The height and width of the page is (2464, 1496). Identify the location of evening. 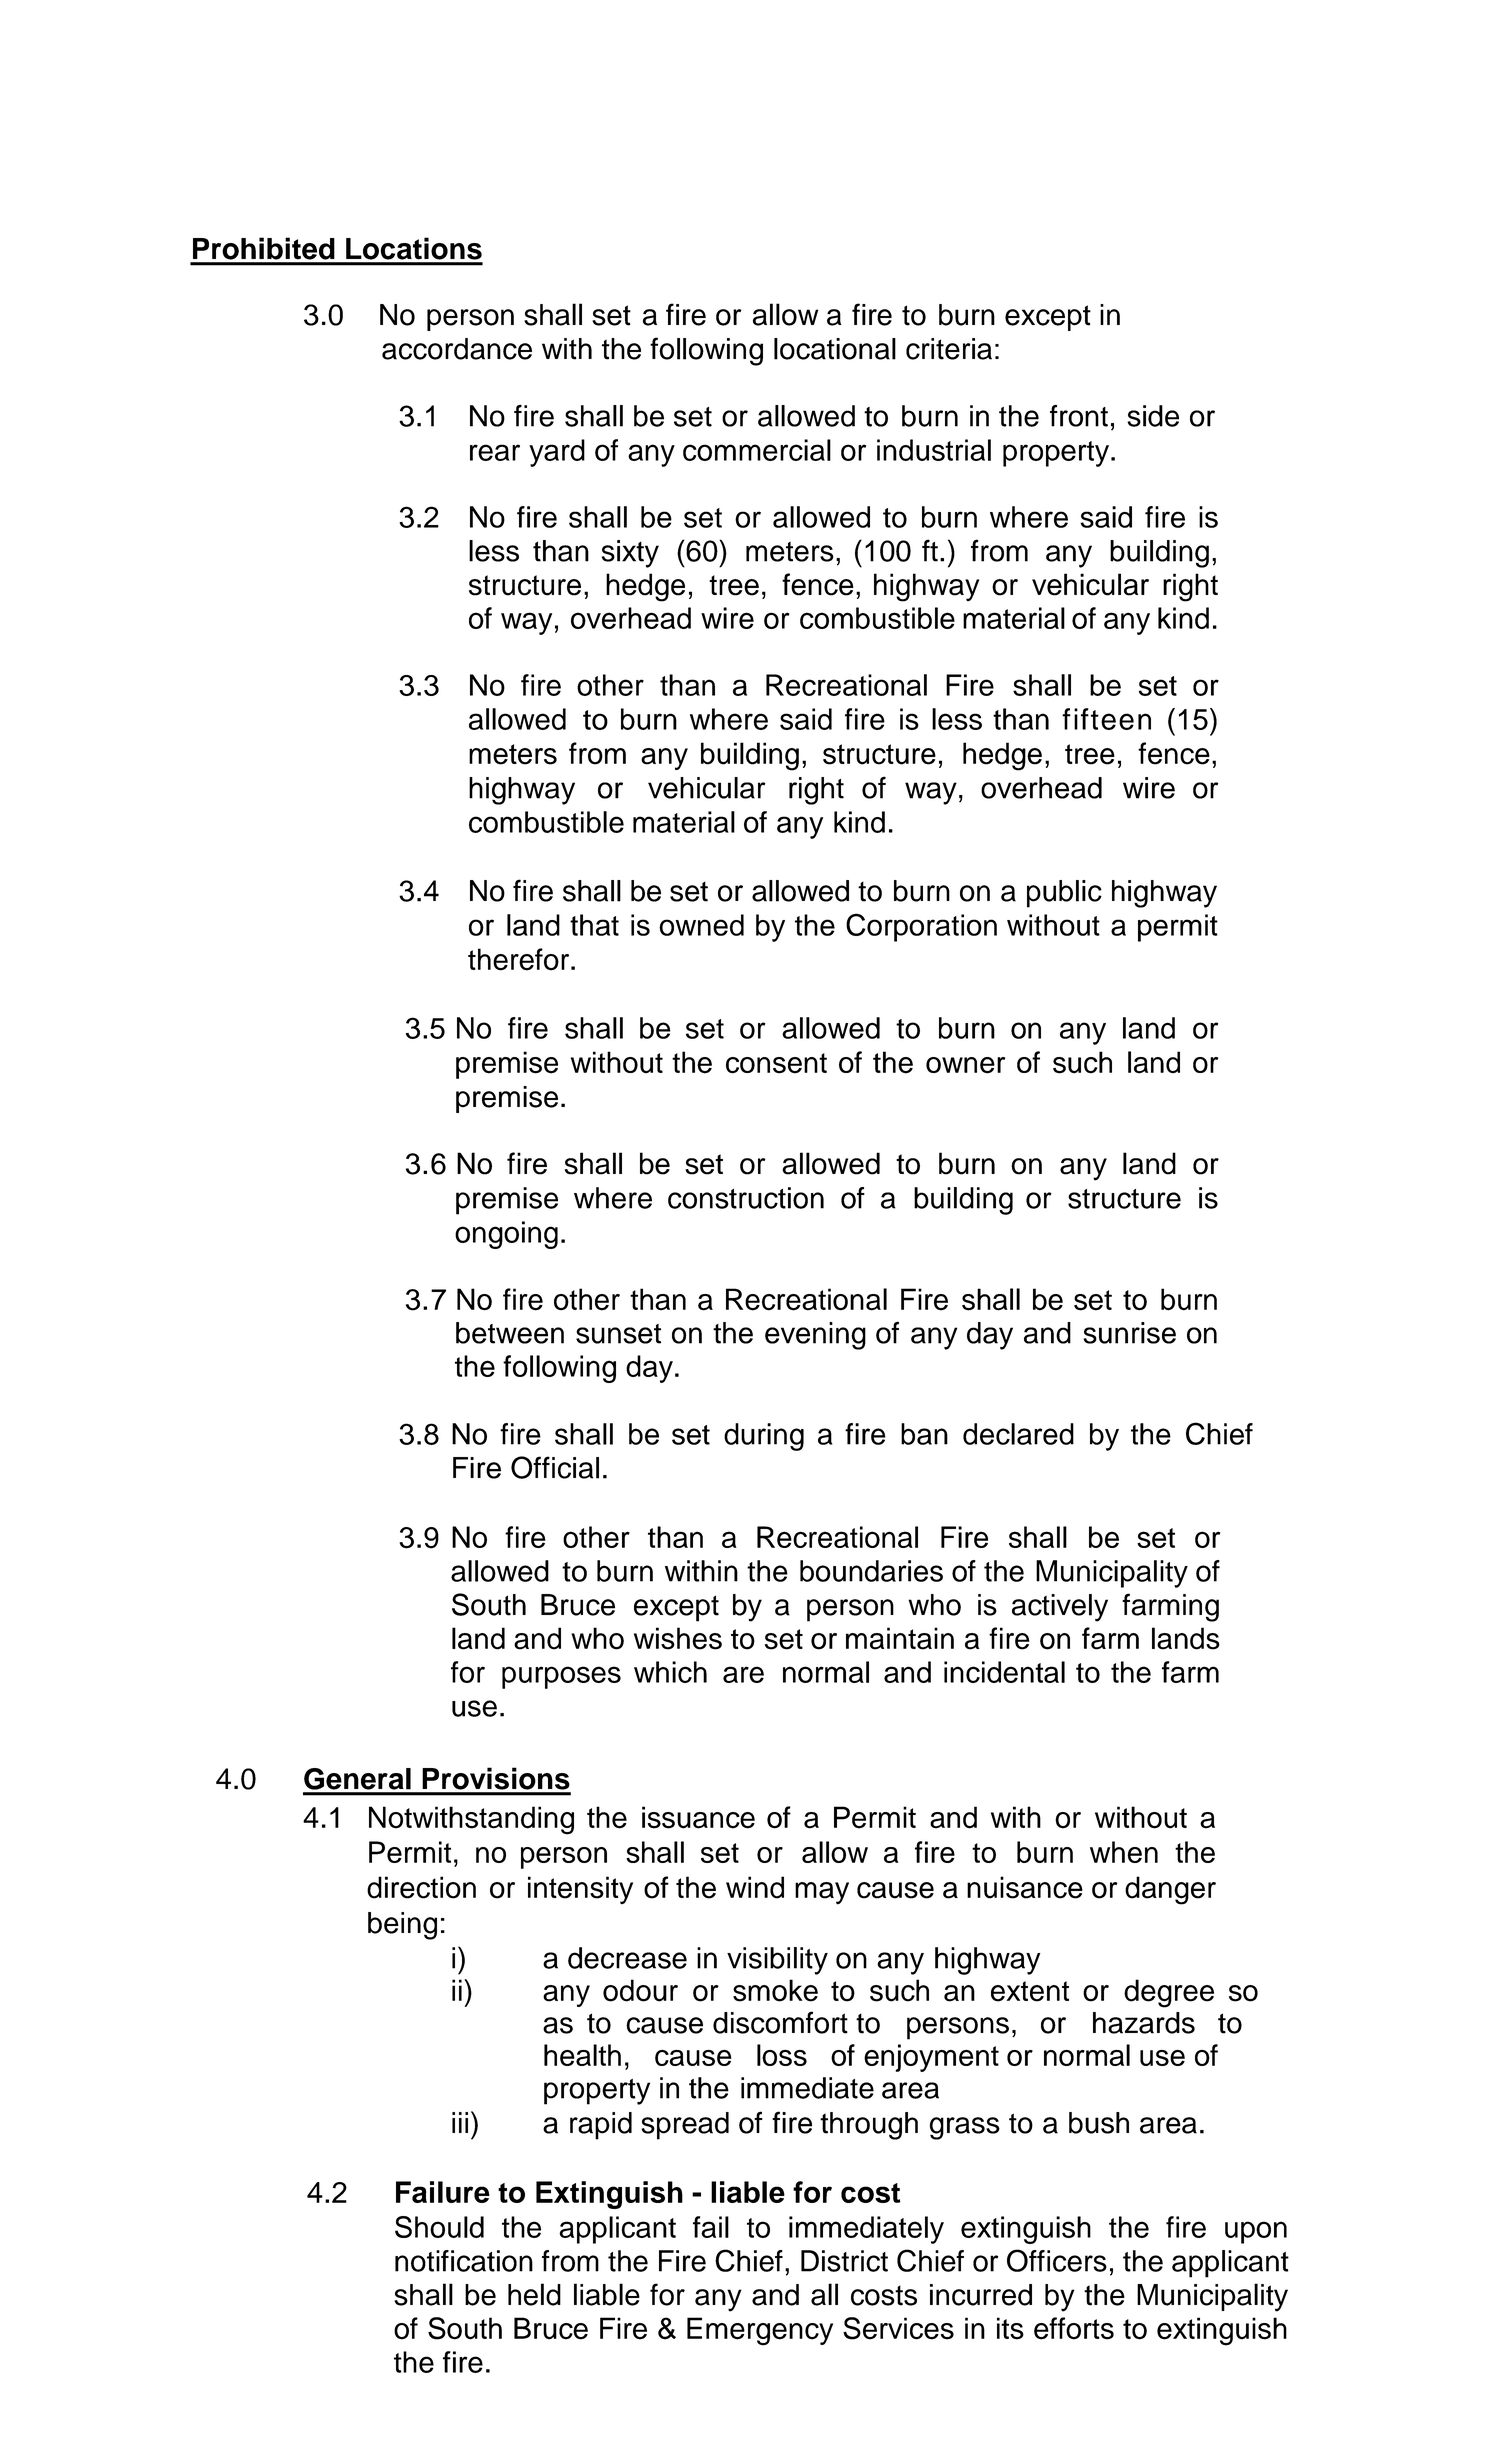
(815, 1336).
